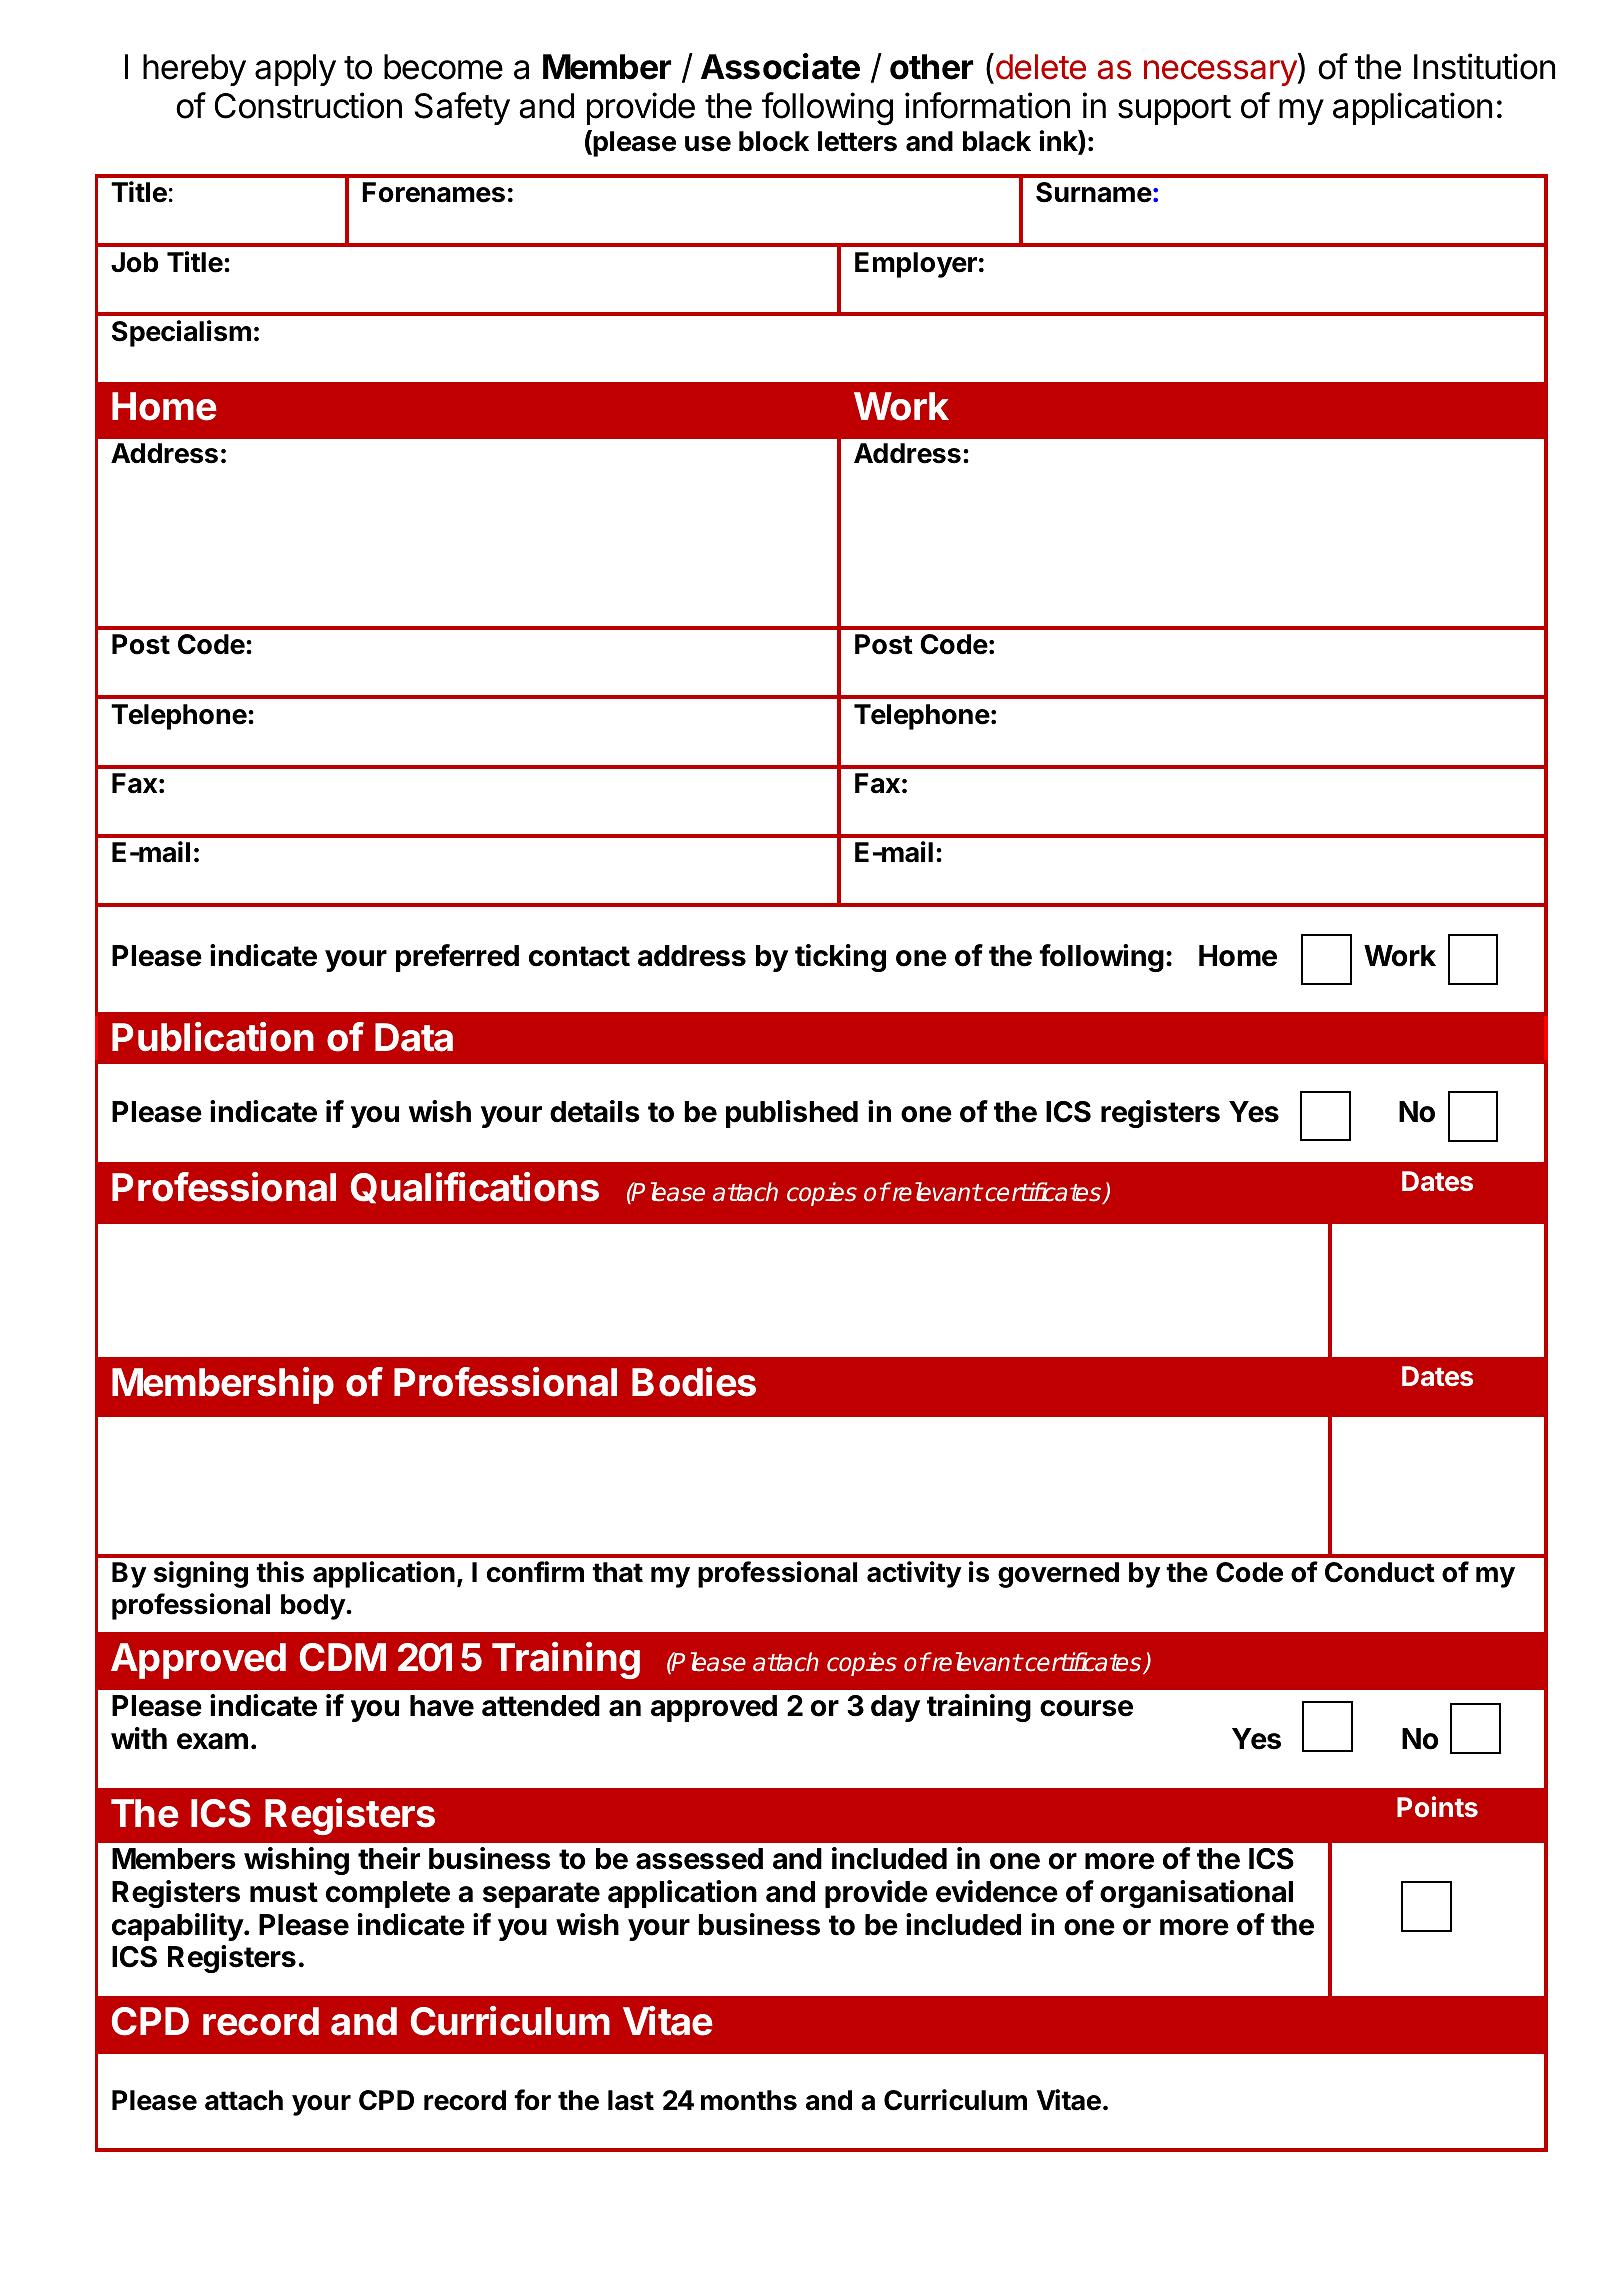 This image has height=2286, width=1617. What do you see at coordinates (1380, 1572) in the image?
I see `Conduct` at bounding box center [1380, 1572].
